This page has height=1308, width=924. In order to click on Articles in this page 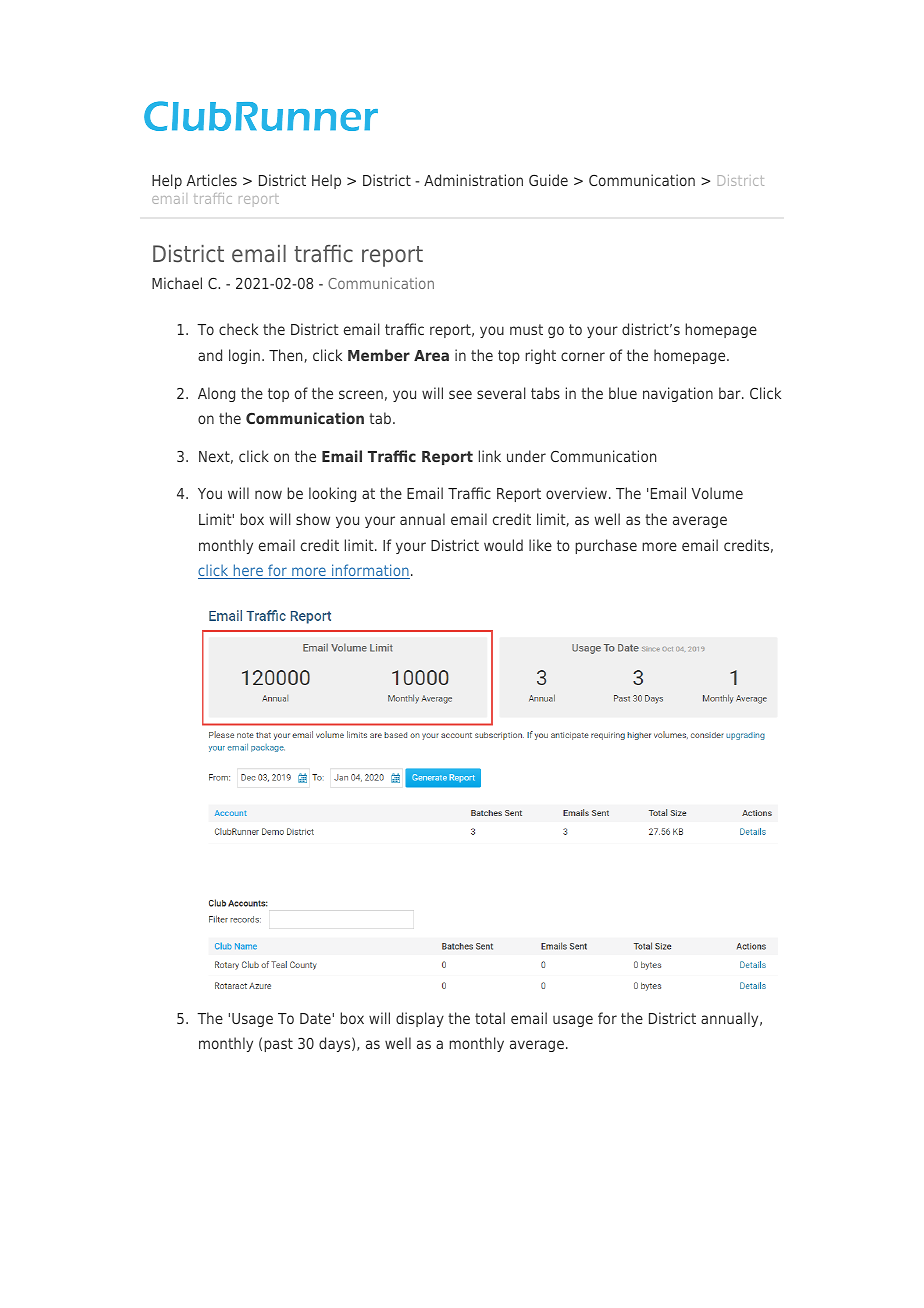, I will do `click(212, 180)`.
